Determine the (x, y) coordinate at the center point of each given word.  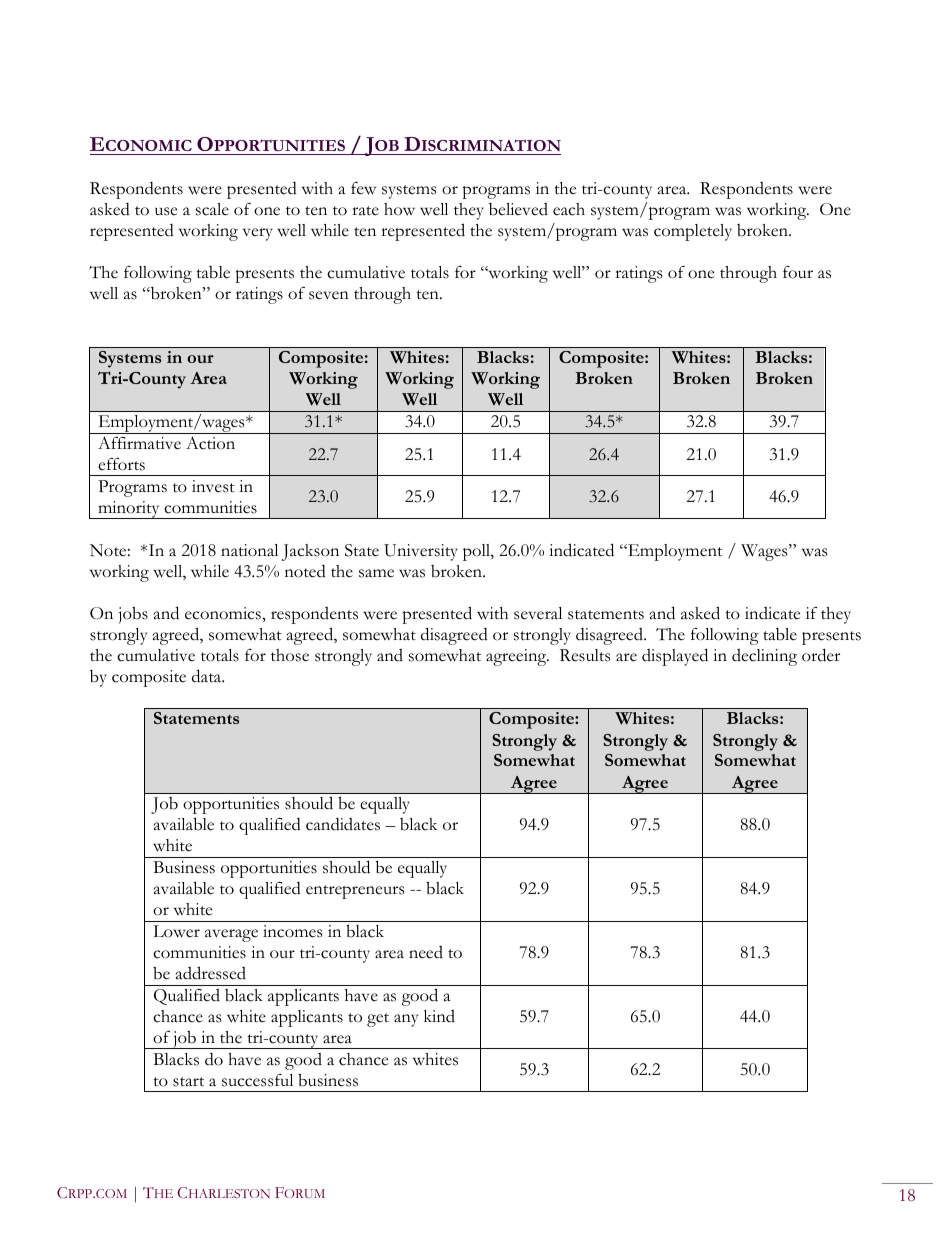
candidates (343, 824)
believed (518, 209)
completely (693, 232)
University (421, 552)
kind (439, 1016)
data (208, 676)
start (188, 1082)
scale (212, 209)
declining (764, 657)
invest (213, 486)
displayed (675, 657)
